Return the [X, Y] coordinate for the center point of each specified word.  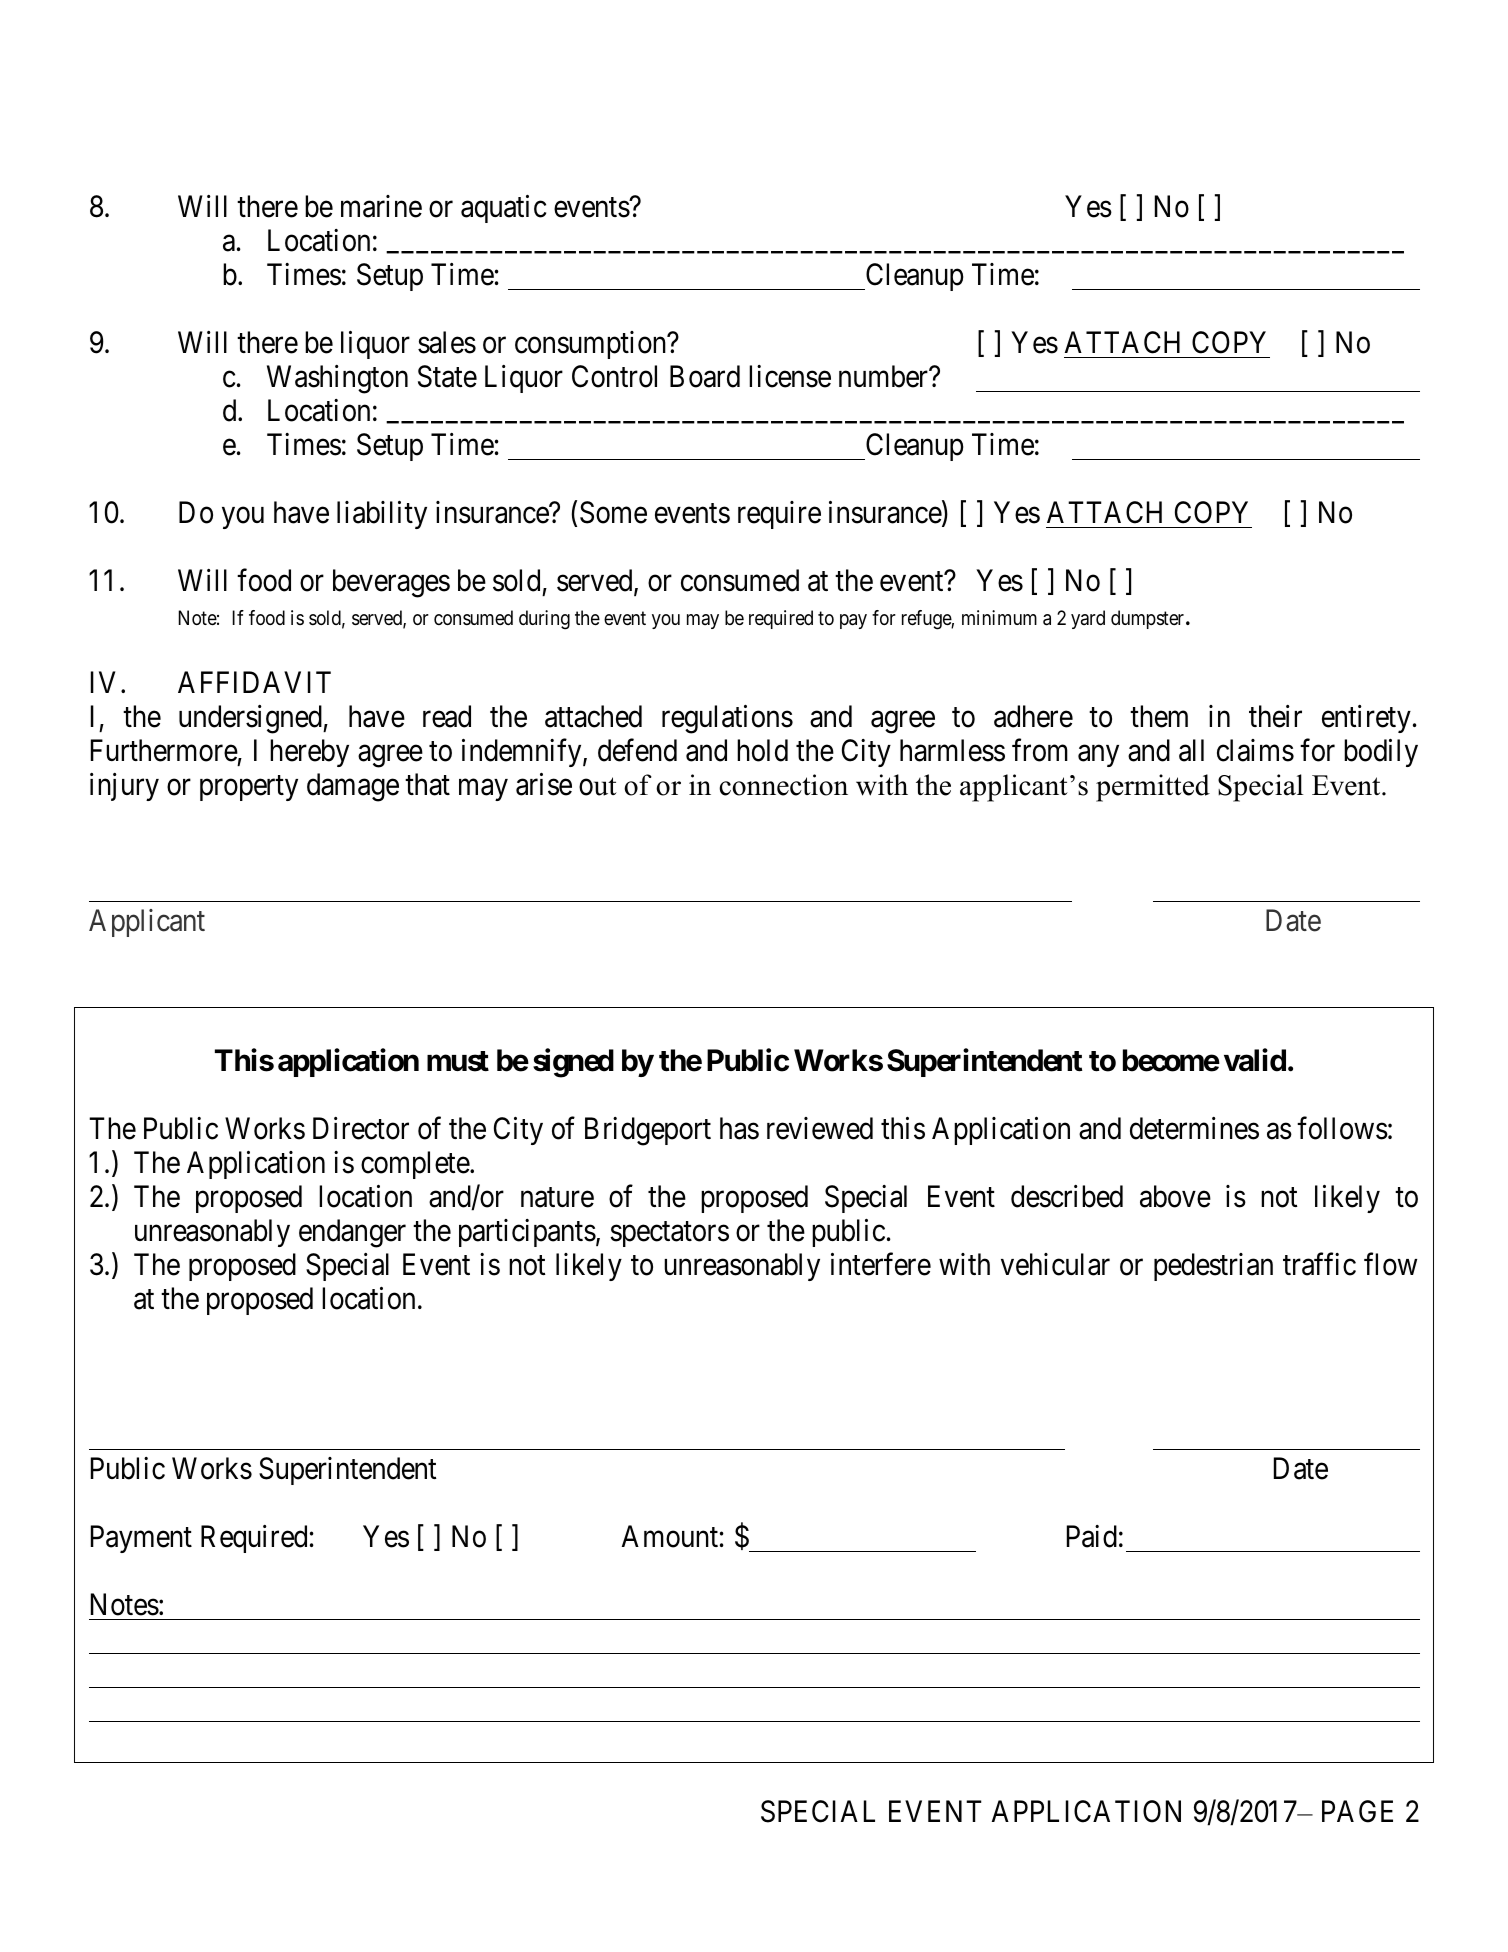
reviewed [820, 1128]
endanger [352, 1233]
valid [1255, 1060]
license [790, 376]
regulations [727, 719]
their [1275, 716]
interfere [881, 1264]
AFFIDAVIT [254, 682]
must [458, 1061]
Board [705, 376]
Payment [141, 1539]
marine [381, 206]
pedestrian [1213, 1267]
